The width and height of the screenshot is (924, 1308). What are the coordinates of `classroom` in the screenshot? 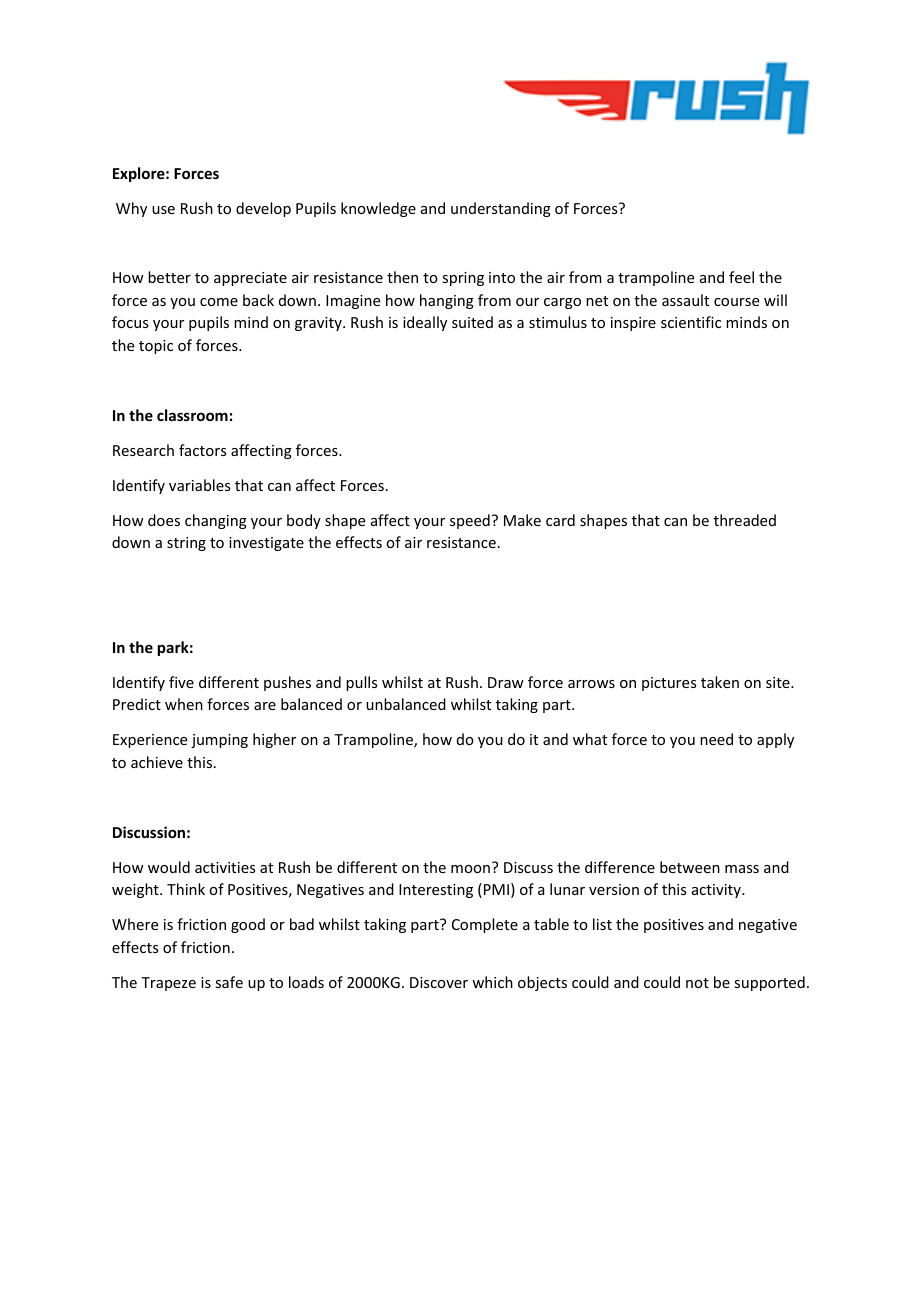 It's located at (192, 415).
